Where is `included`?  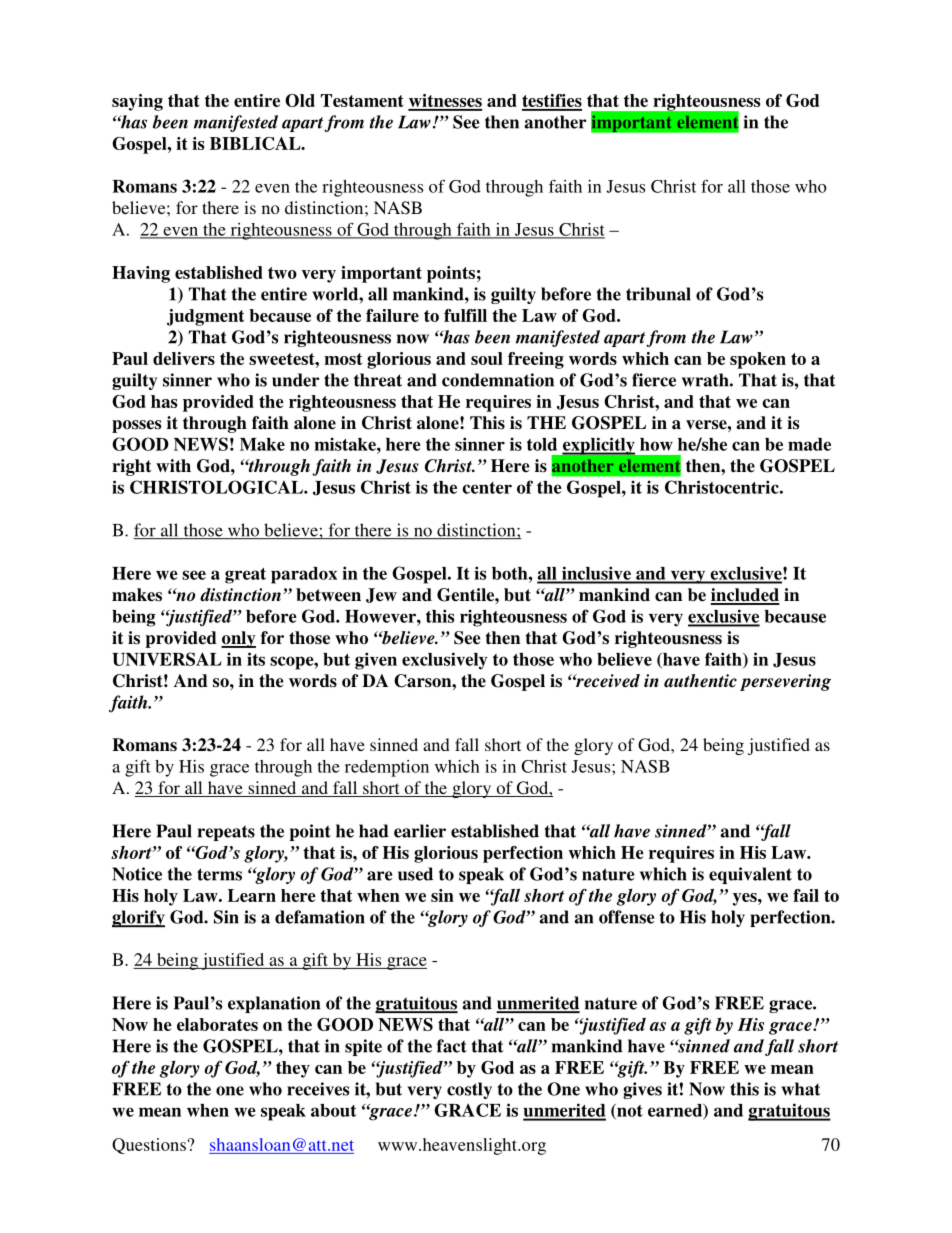
included is located at coordinates (745, 596).
